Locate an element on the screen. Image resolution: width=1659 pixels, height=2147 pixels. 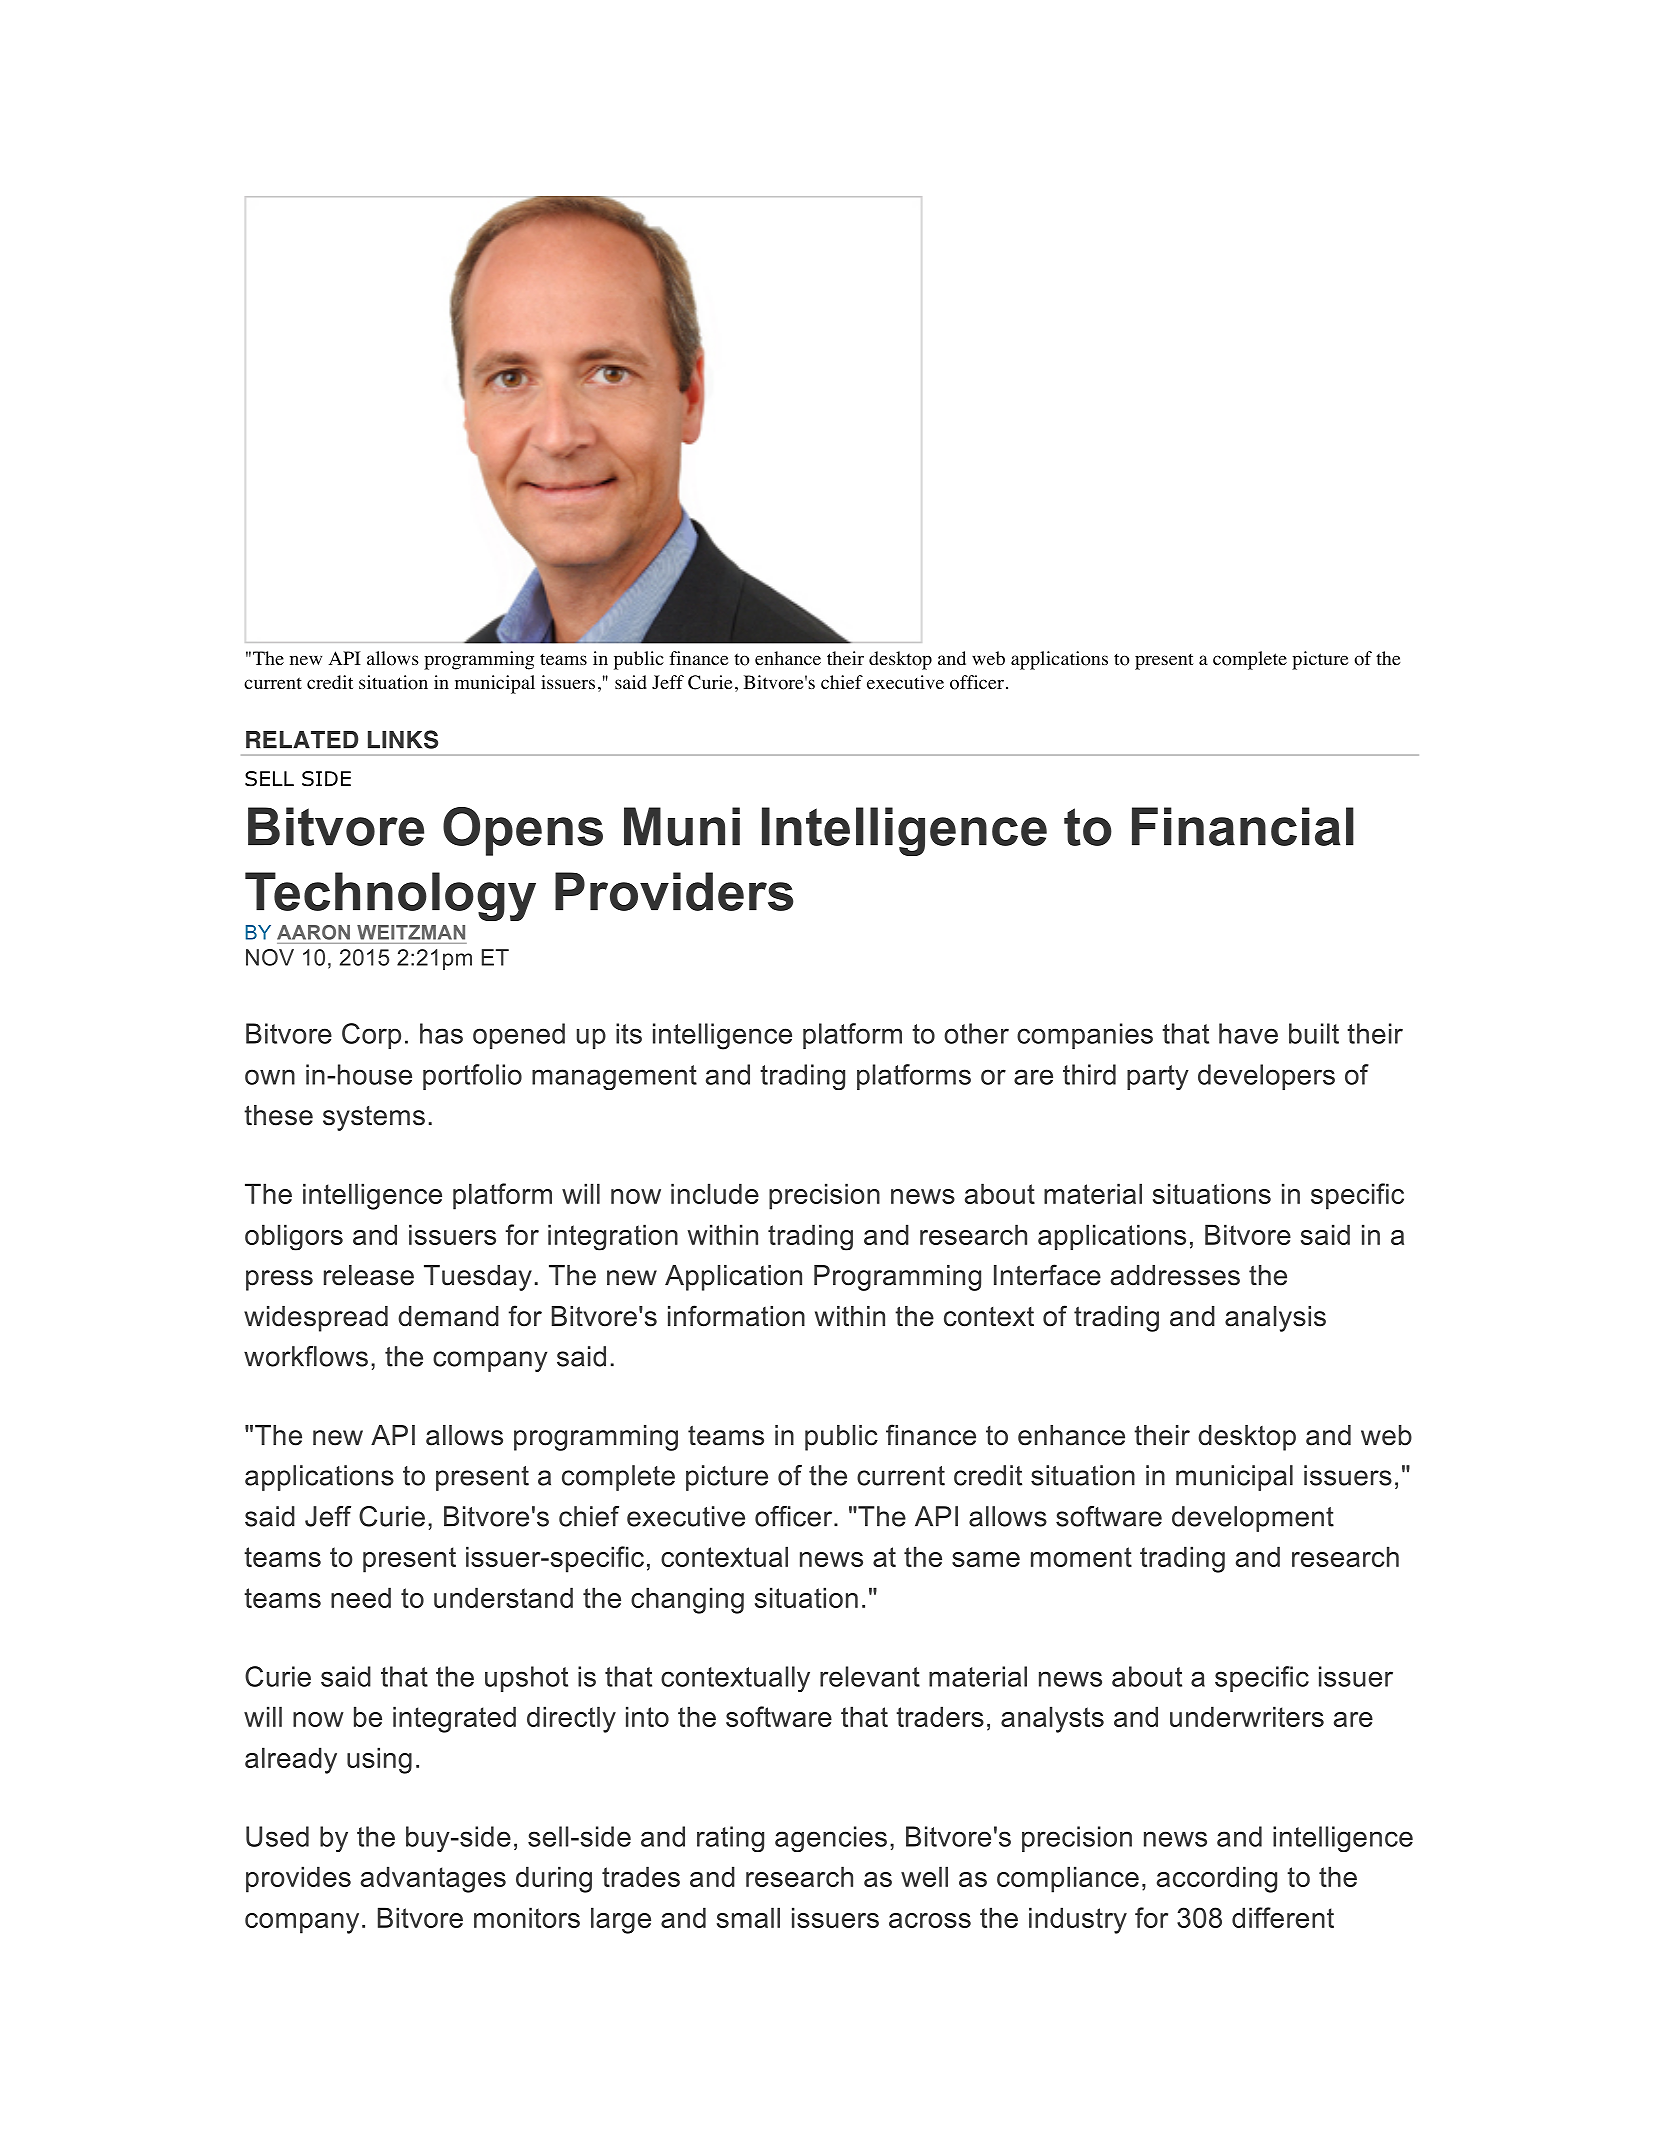
LINKS is located at coordinates (403, 739).
